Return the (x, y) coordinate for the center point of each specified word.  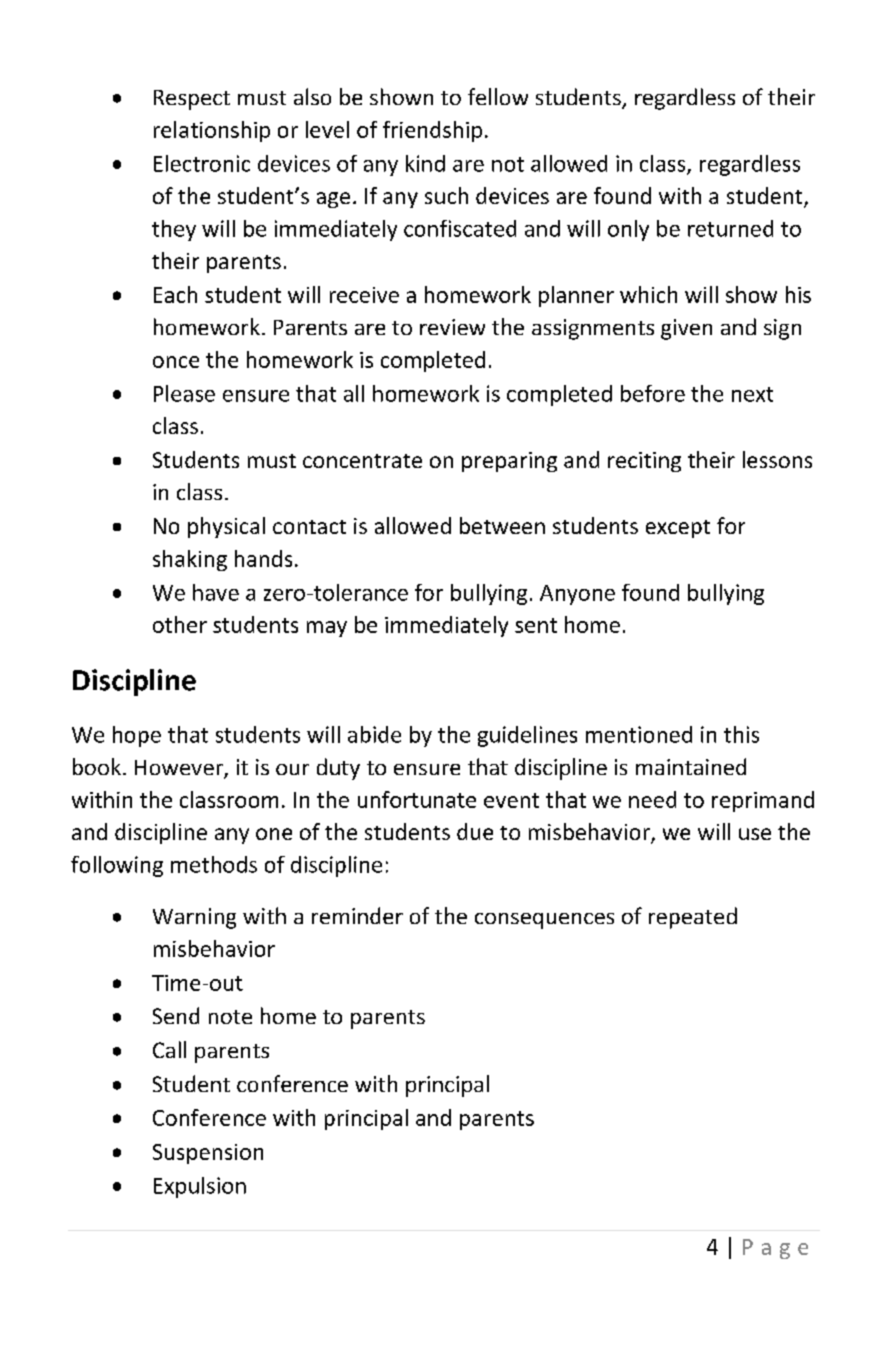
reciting (644, 462)
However (180, 769)
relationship (212, 131)
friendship (432, 131)
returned (730, 228)
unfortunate (417, 799)
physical (226, 527)
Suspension (208, 1154)
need (652, 799)
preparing (509, 462)
